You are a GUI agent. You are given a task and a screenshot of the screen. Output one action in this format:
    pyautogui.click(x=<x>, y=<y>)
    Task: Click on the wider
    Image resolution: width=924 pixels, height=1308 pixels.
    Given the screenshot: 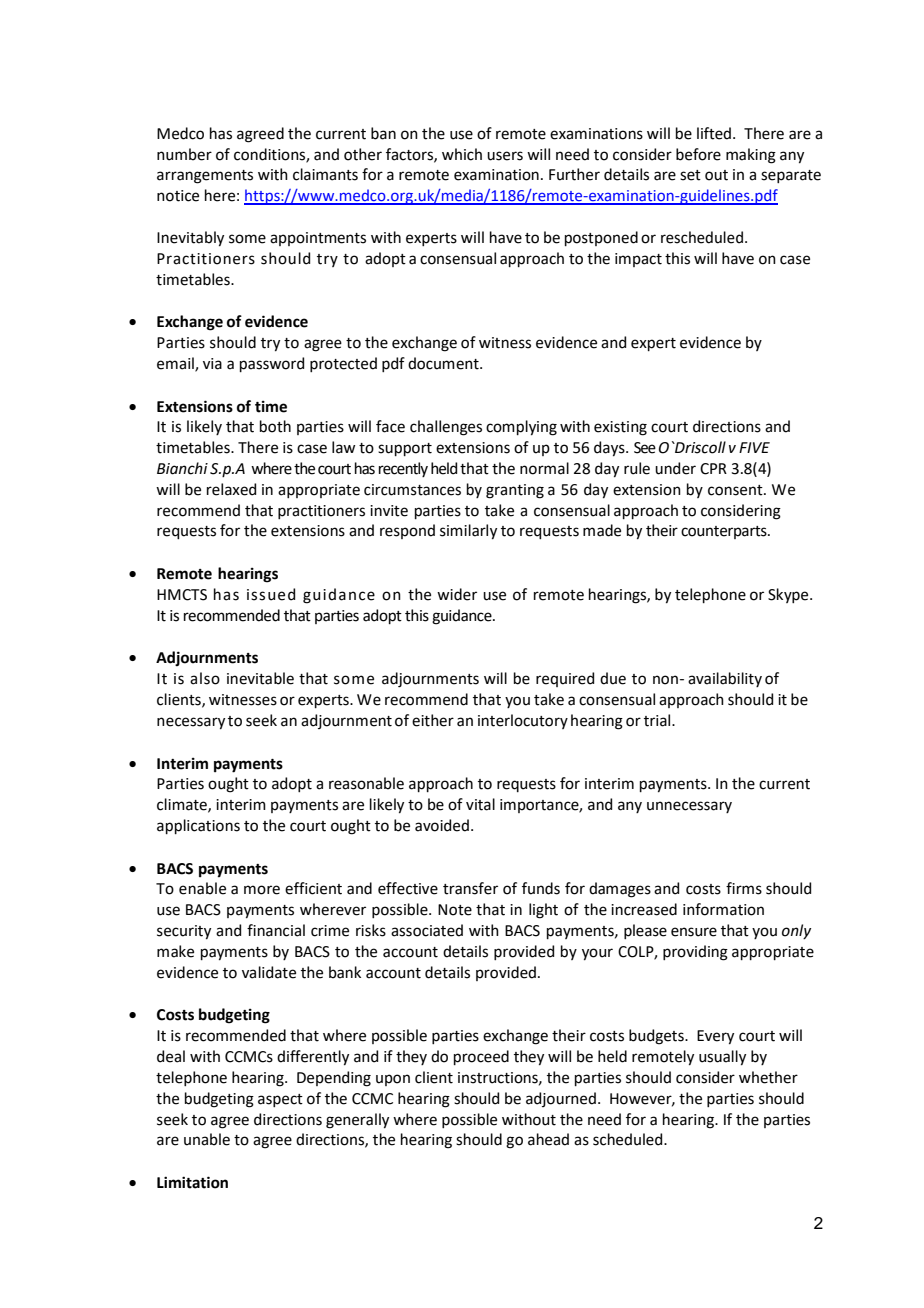 What is the action you would take?
    pyautogui.click(x=457, y=594)
